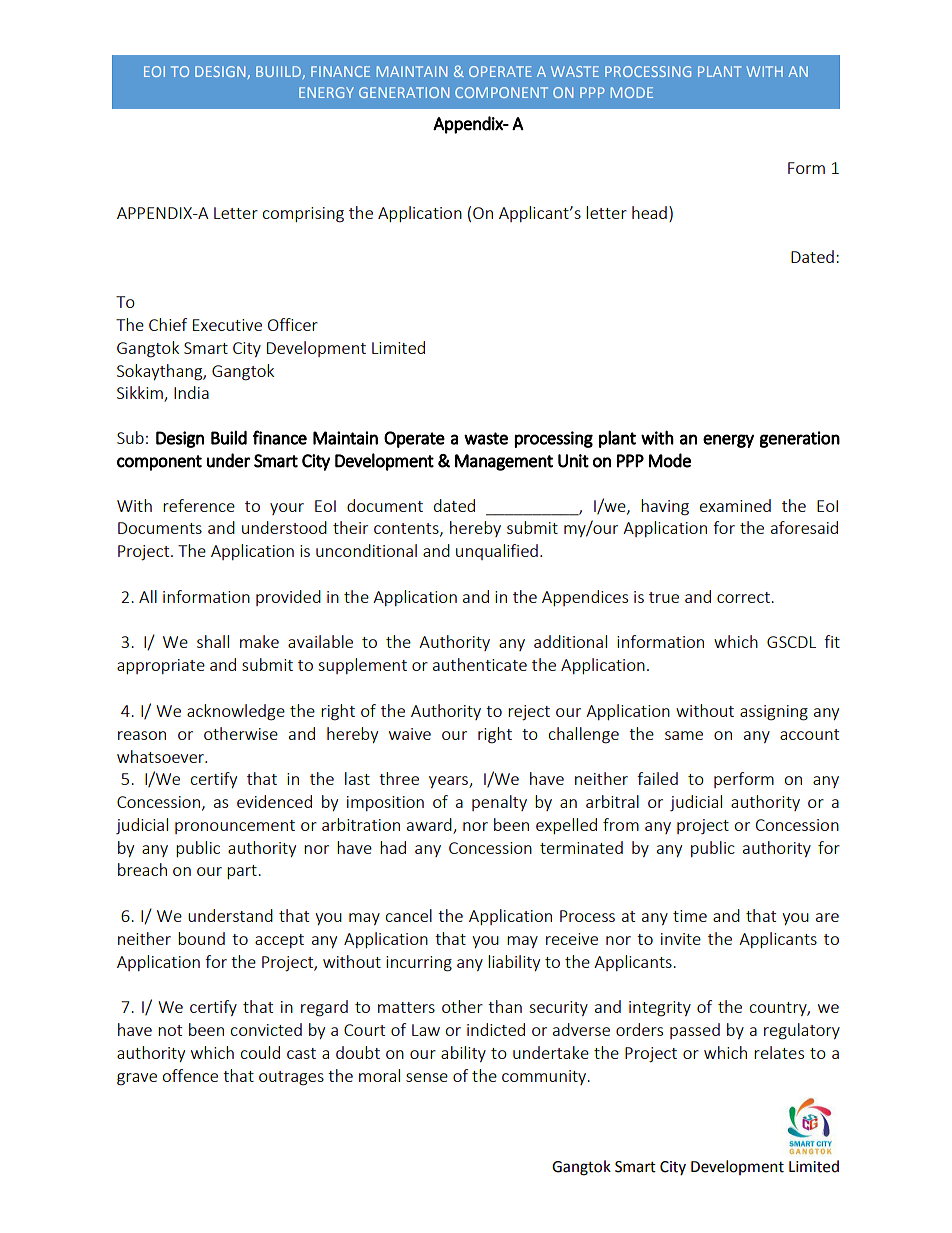 The height and width of the document is (1233, 952). Describe the element at coordinates (303, 215) in the document. I see `comprising` at that location.
